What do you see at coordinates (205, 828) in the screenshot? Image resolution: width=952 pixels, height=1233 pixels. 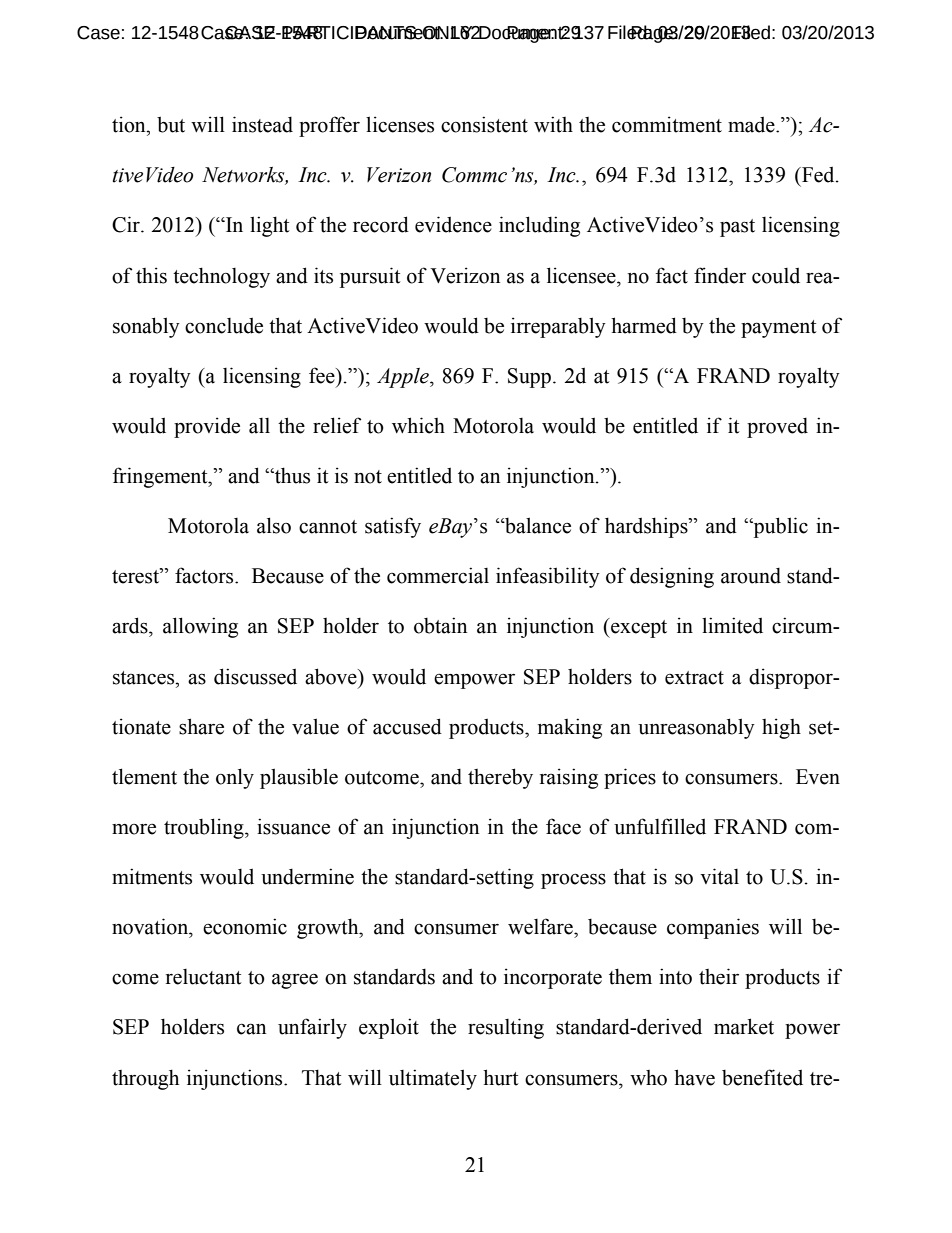 I see `troubling` at bounding box center [205, 828].
